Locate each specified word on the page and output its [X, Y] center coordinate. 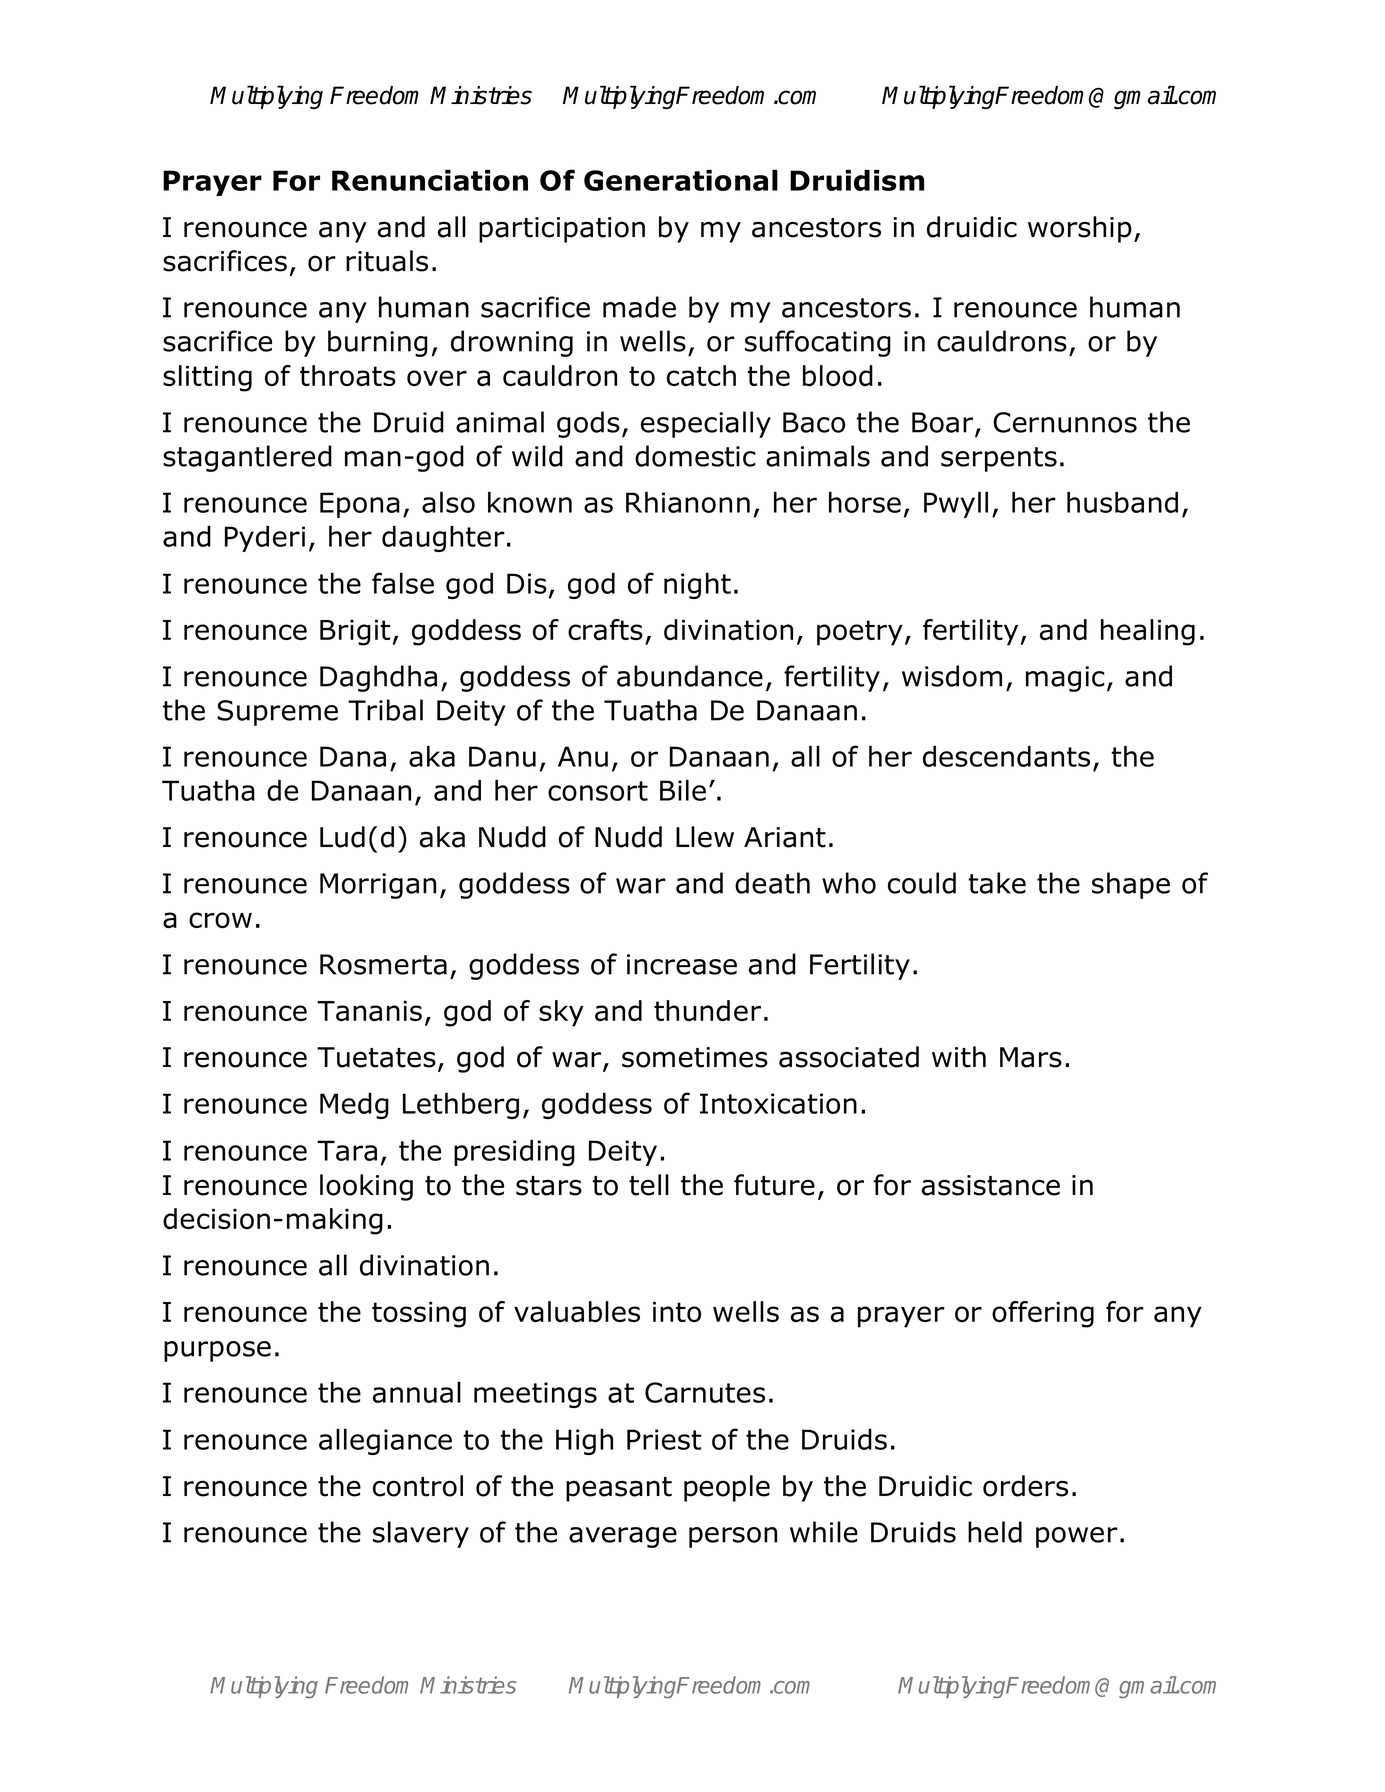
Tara [347, 1150]
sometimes [695, 1057]
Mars [1031, 1057]
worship [1080, 229]
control [418, 1486]
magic [1065, 679]
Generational [681, 180]
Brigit [355, 633]
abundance [690, 676]
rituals [387, 261]
